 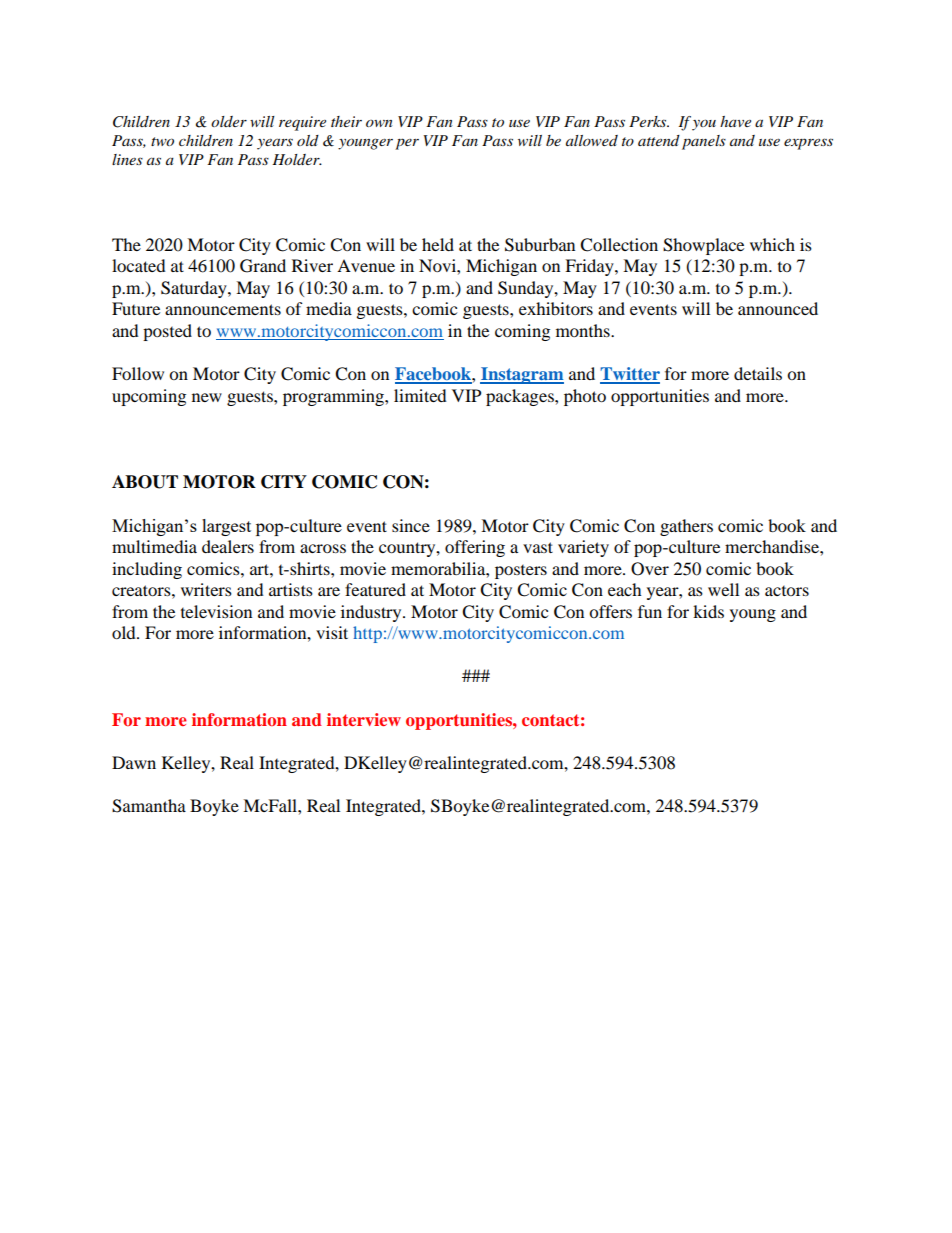 I want to click on two, so click(x=162, y=141).
